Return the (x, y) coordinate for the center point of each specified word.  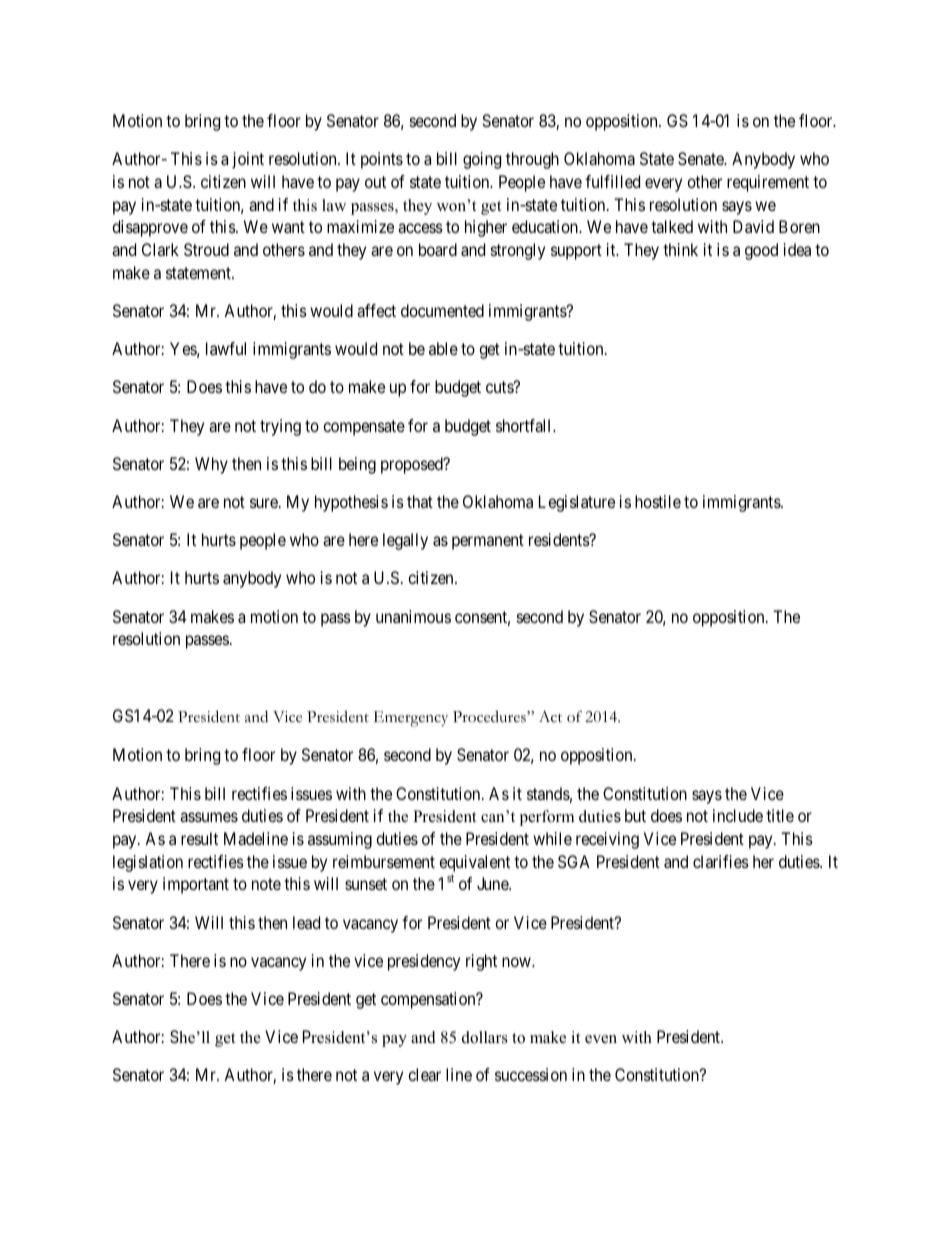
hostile (658, 501)
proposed (413, 465)
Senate (702, 158)
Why (211, 465)
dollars (485, 1037)
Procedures (490, 716)
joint (248, 160)
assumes (209, 817)
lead (306, 922)
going (482, 160)
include (738, 815)
